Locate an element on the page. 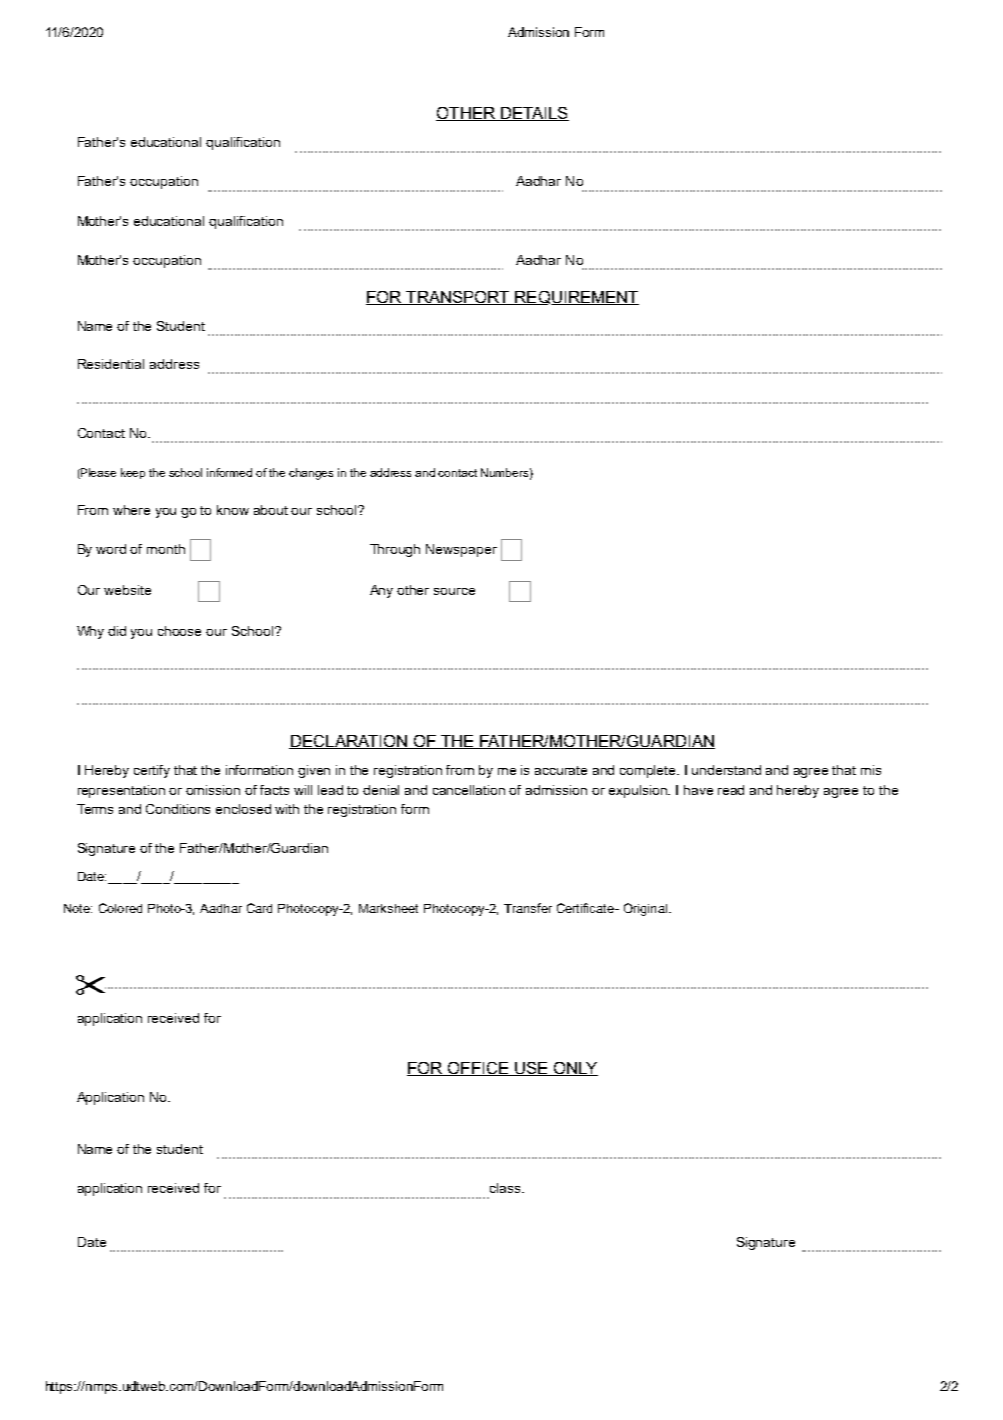 The height and width of the page is (1420, 1003). complete is located at coordinates (649, 771).
